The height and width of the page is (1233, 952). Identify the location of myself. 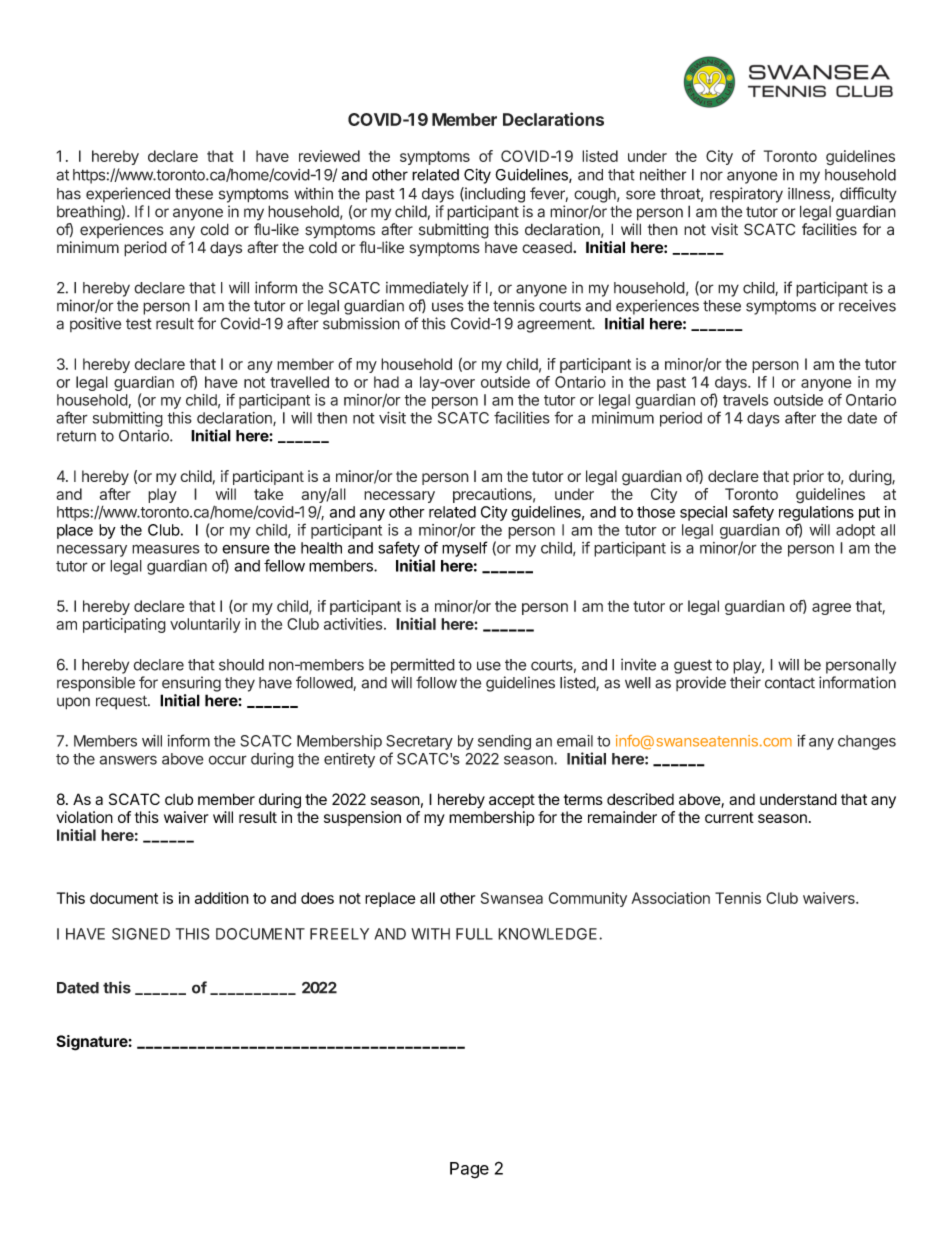
(464, 549).
